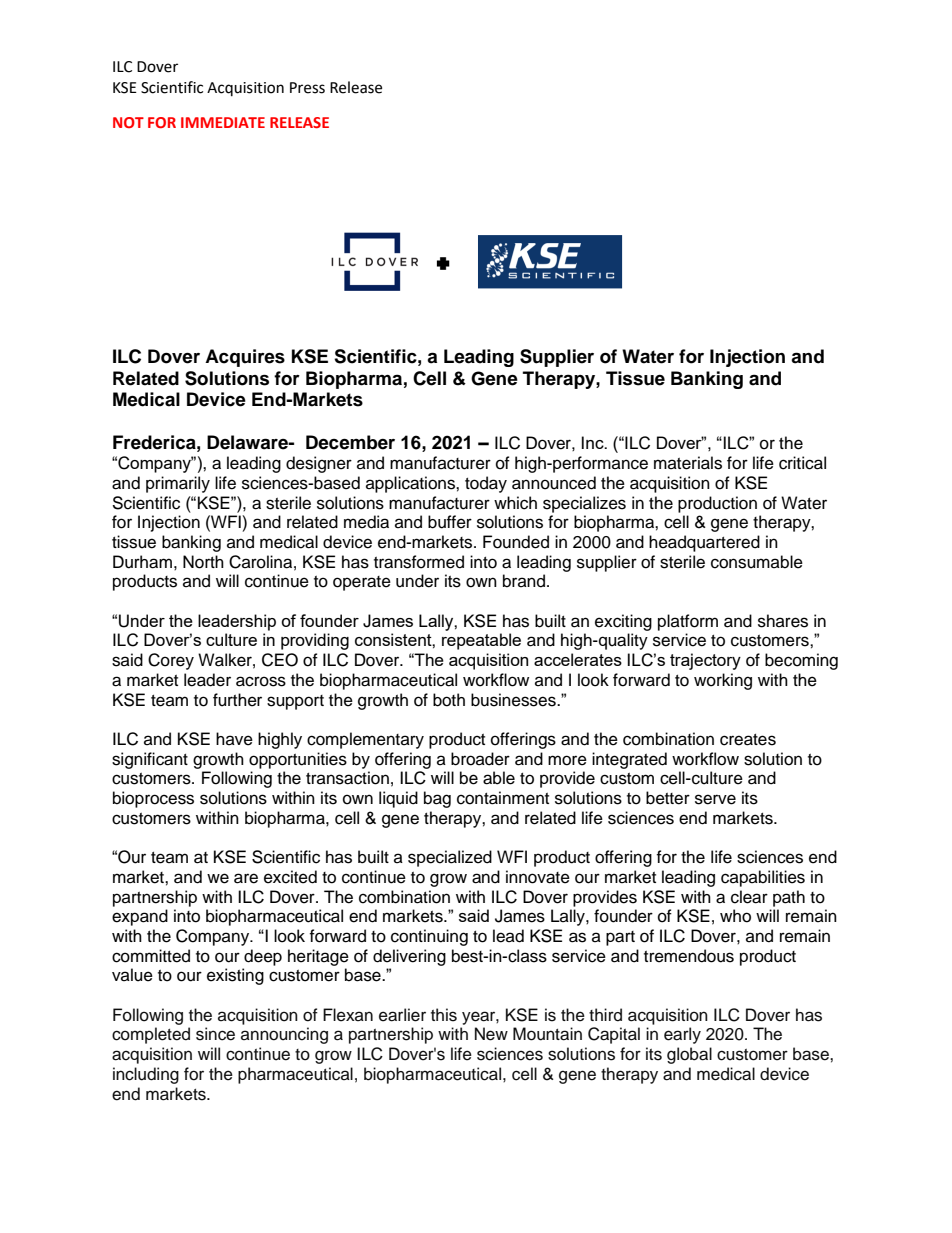 Image resolution: width=952 pixels, height=1233 pixels. I want to click on materials, so click(688, 463).
